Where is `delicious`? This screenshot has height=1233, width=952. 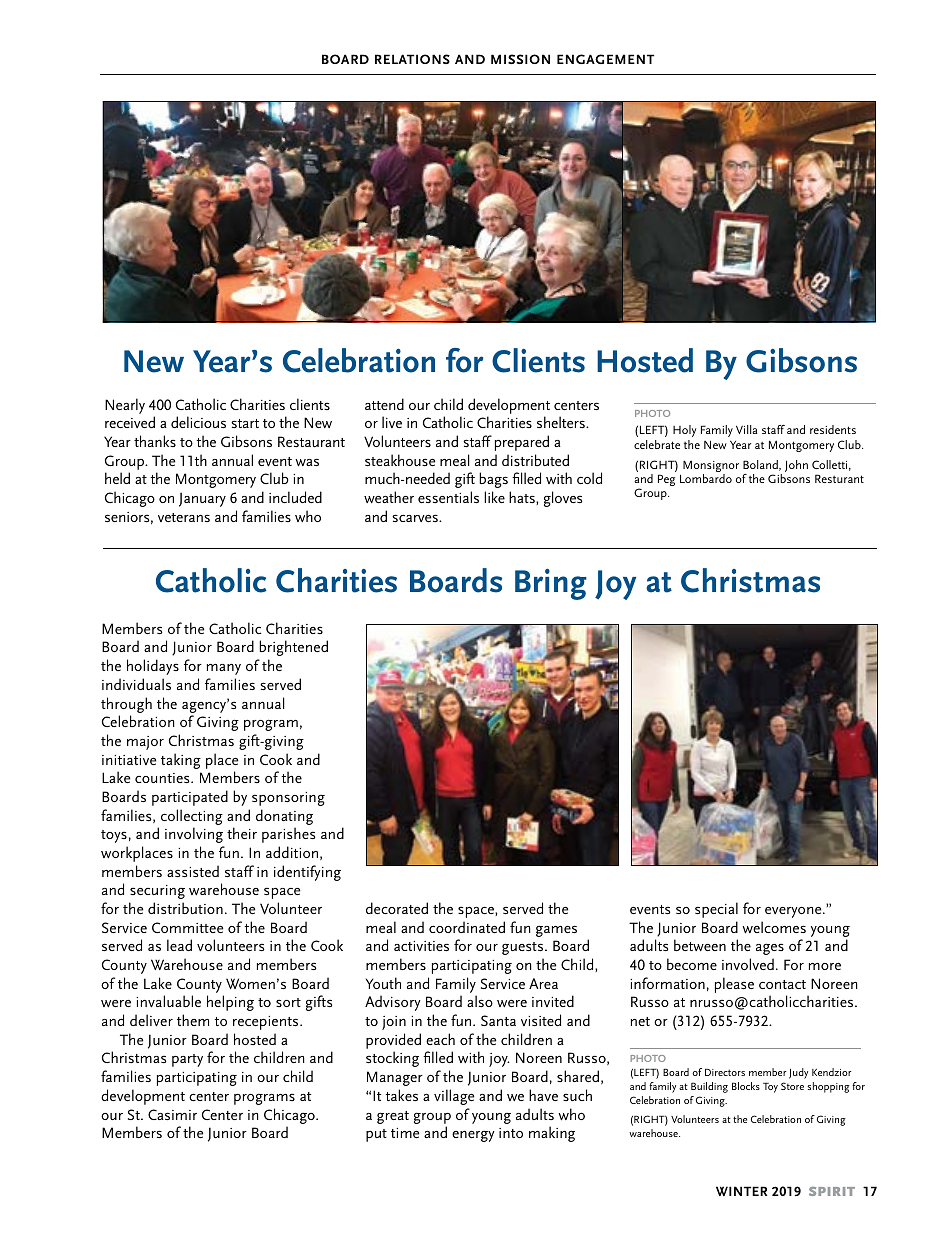
delicious is located at coordinates (198, 422).
